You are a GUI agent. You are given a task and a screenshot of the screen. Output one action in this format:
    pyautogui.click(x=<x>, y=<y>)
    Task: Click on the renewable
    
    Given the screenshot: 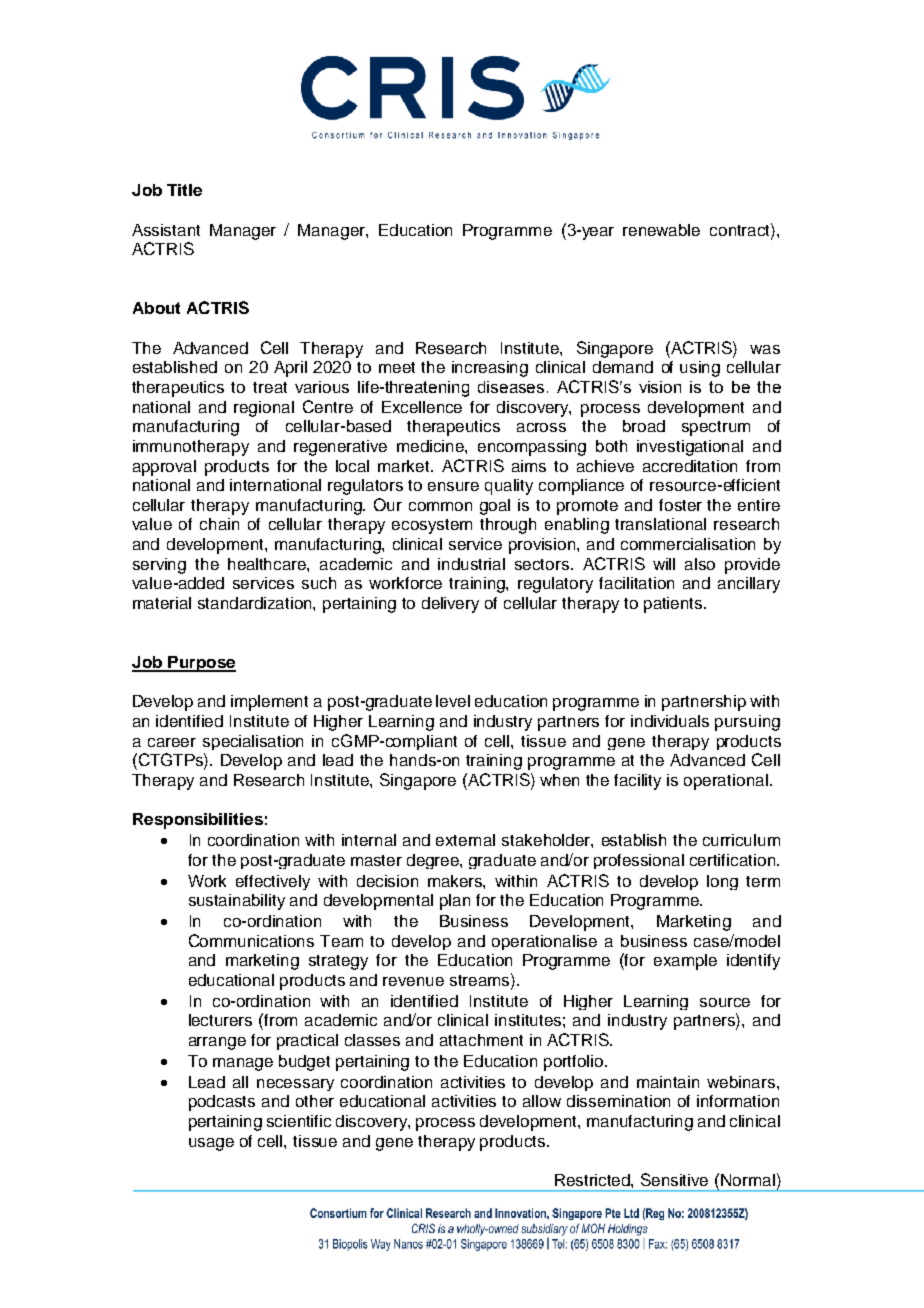 What is the action you would take?
    pyautogui.click(x=661, y=230)
